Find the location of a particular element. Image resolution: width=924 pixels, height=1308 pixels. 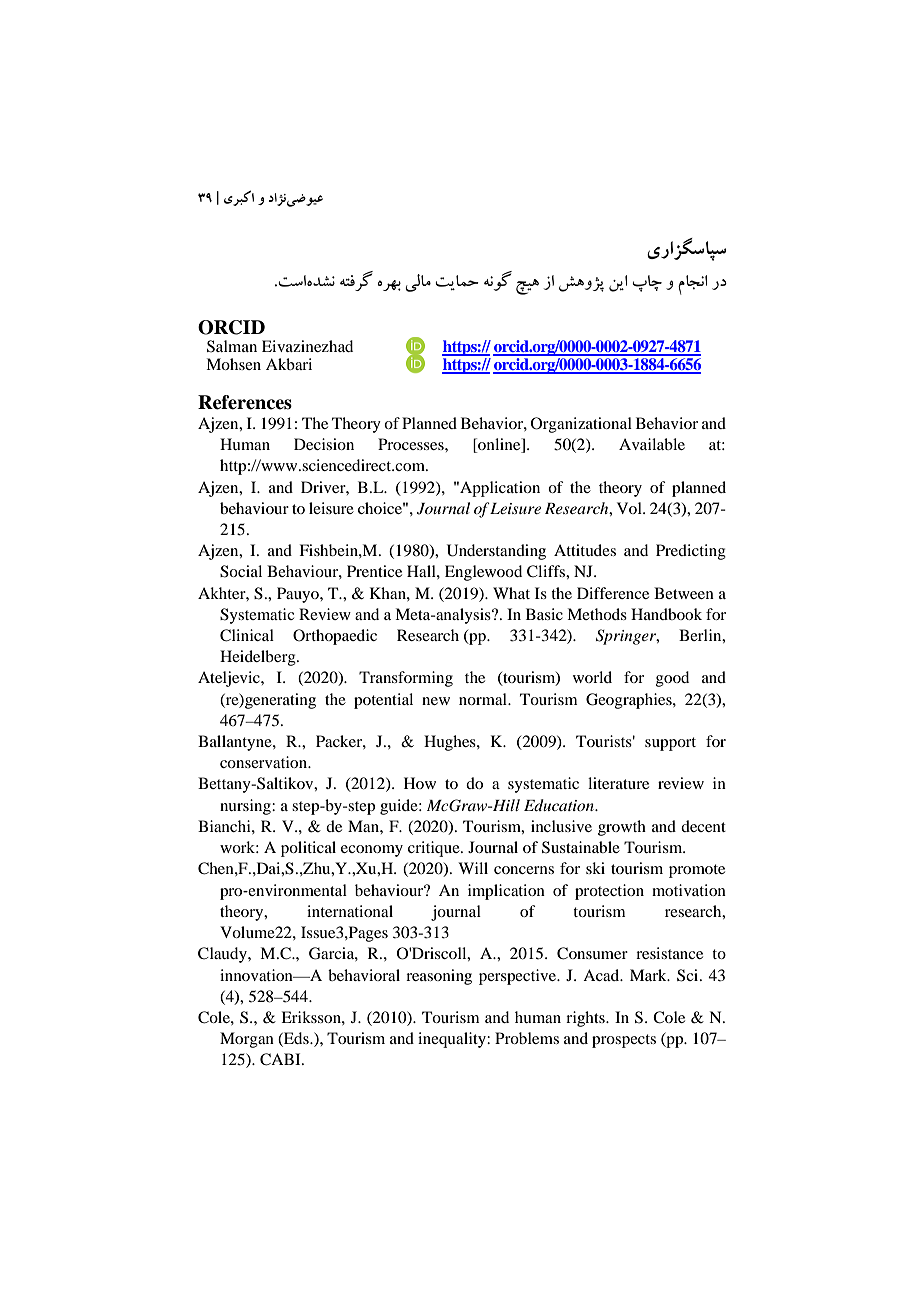

Geographies is located at coordinates (630, 701).
